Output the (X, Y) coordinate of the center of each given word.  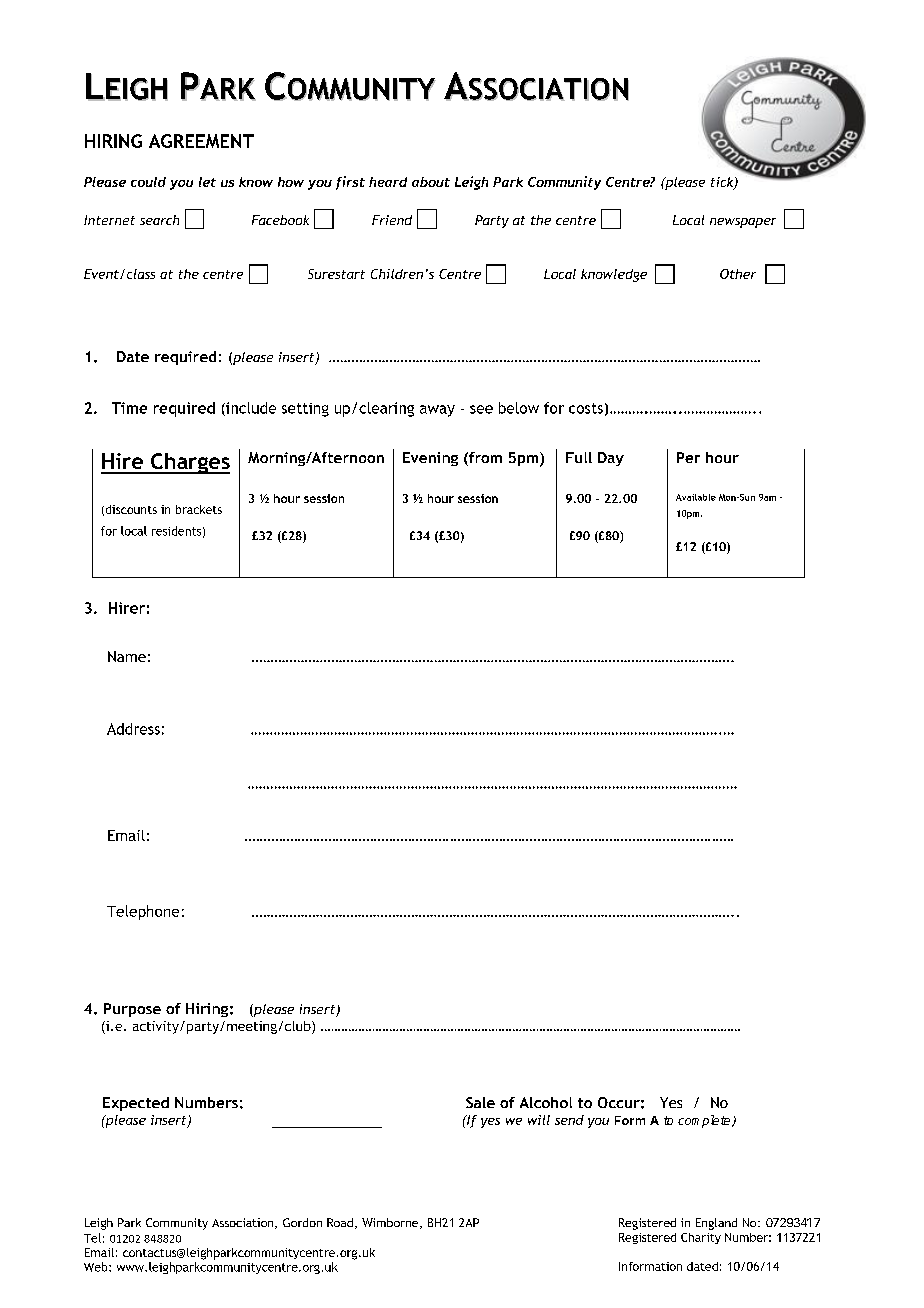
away (437, 411)
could (148, 182)
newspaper (743, 223)
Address (133, 729)
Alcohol (546, 1102)
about (431, 182)
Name (127, 656)
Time (129, 408)
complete (705, 1121)
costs (586, 408)
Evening (430, 459)
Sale (480, 1102)
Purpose (132, 1010)
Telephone (143, 912)
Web (97, 1267)
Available (696, 497)
